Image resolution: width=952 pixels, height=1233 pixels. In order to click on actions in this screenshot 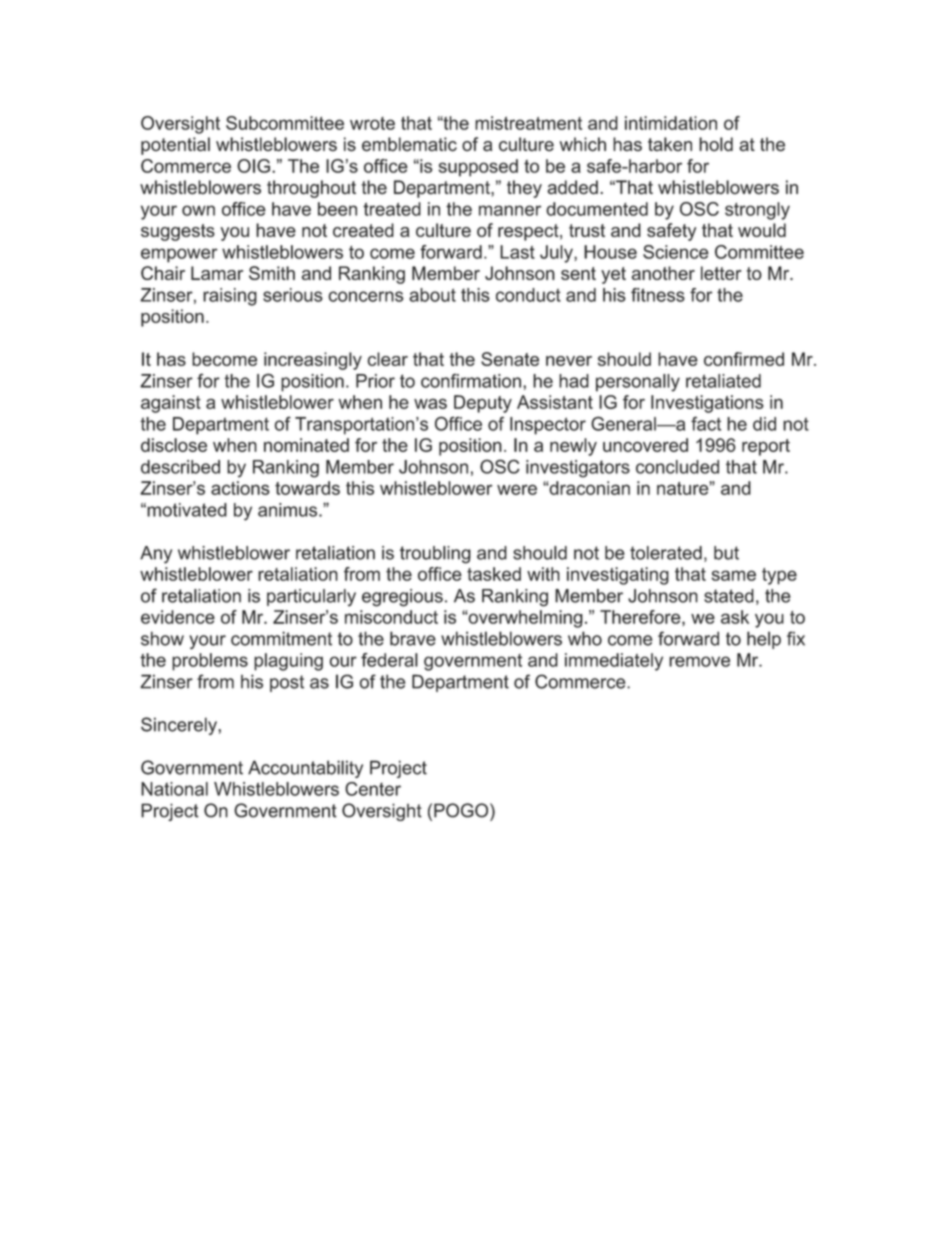, I will do `click(240, 488)`.
